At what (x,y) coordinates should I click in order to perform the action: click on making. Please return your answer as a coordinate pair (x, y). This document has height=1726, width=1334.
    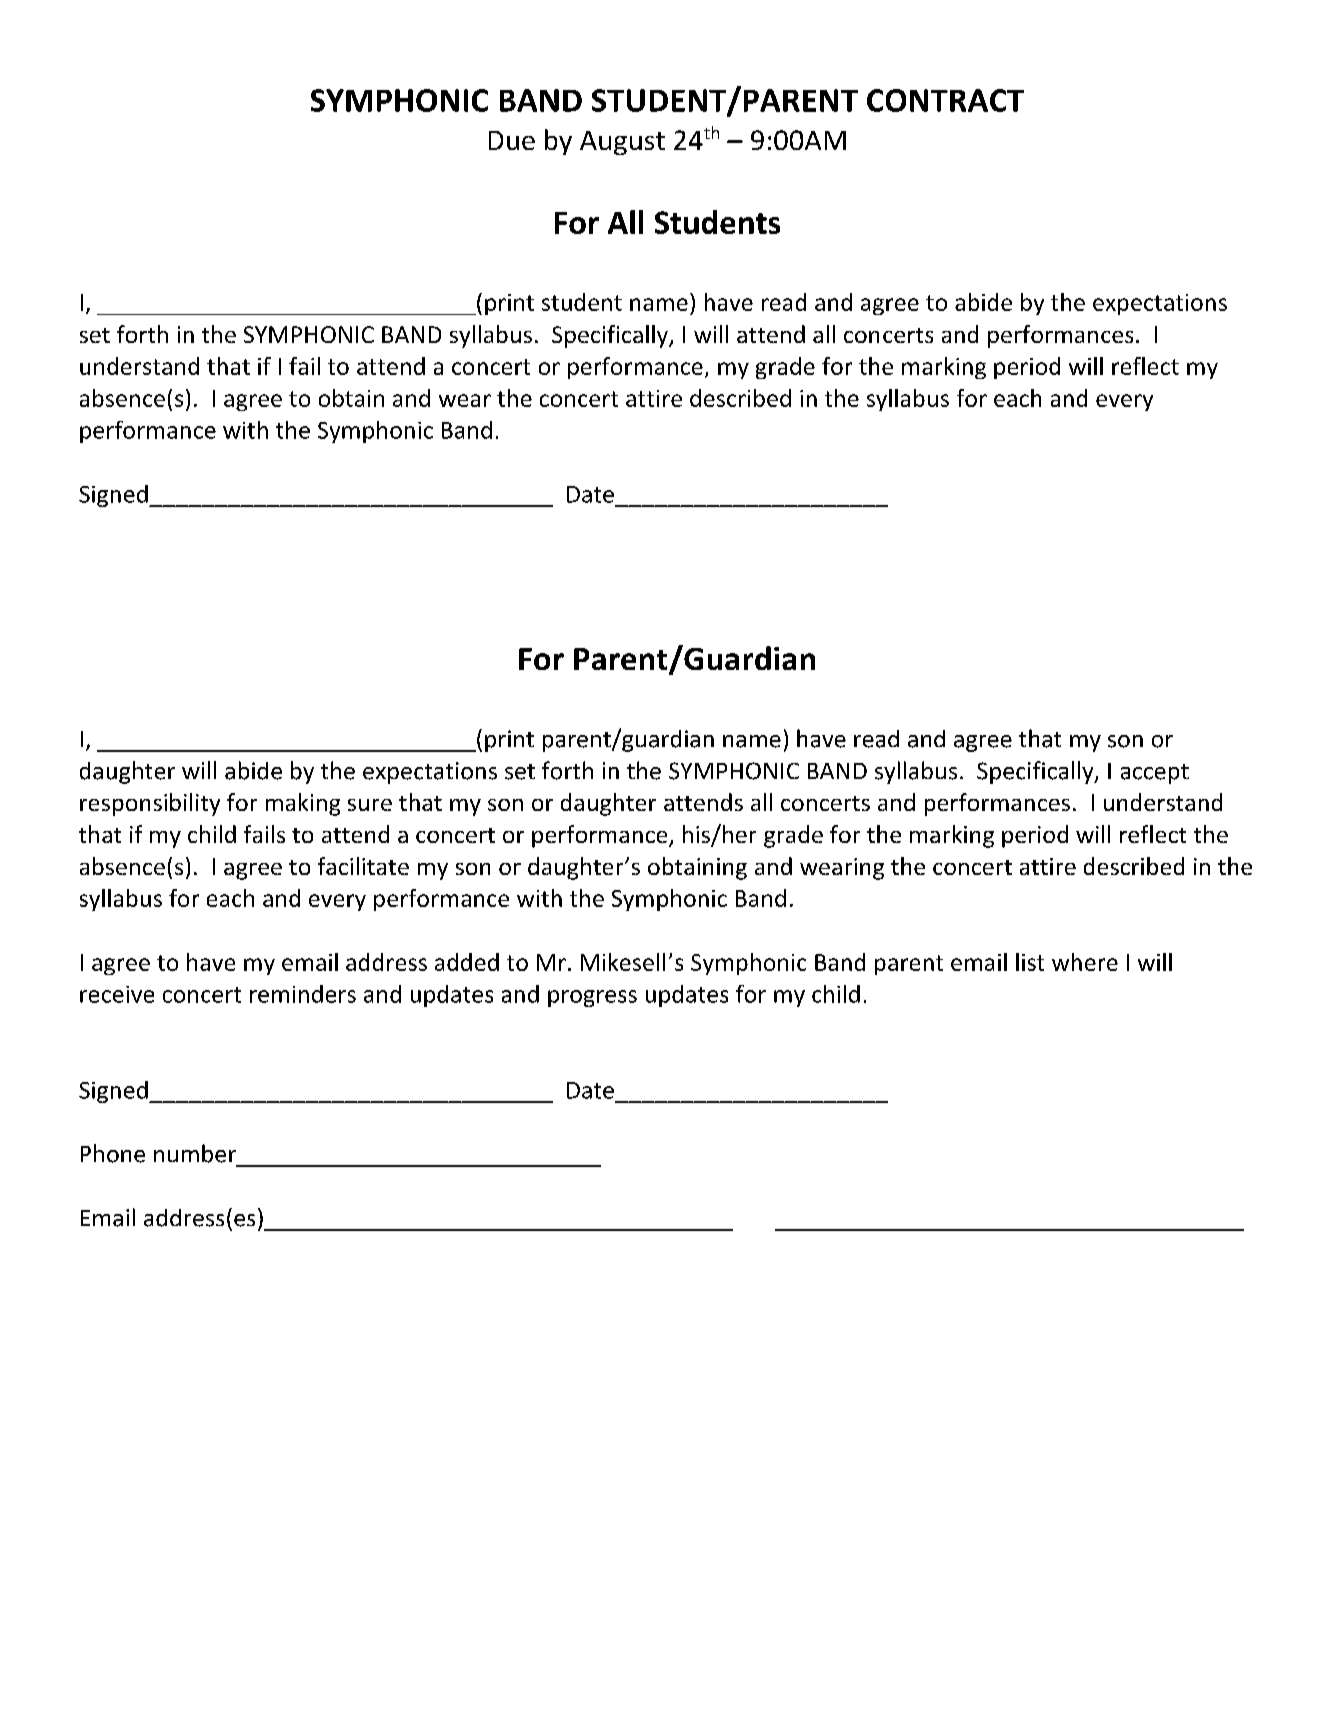
    Looking at the image, I should click on (303, 804).
